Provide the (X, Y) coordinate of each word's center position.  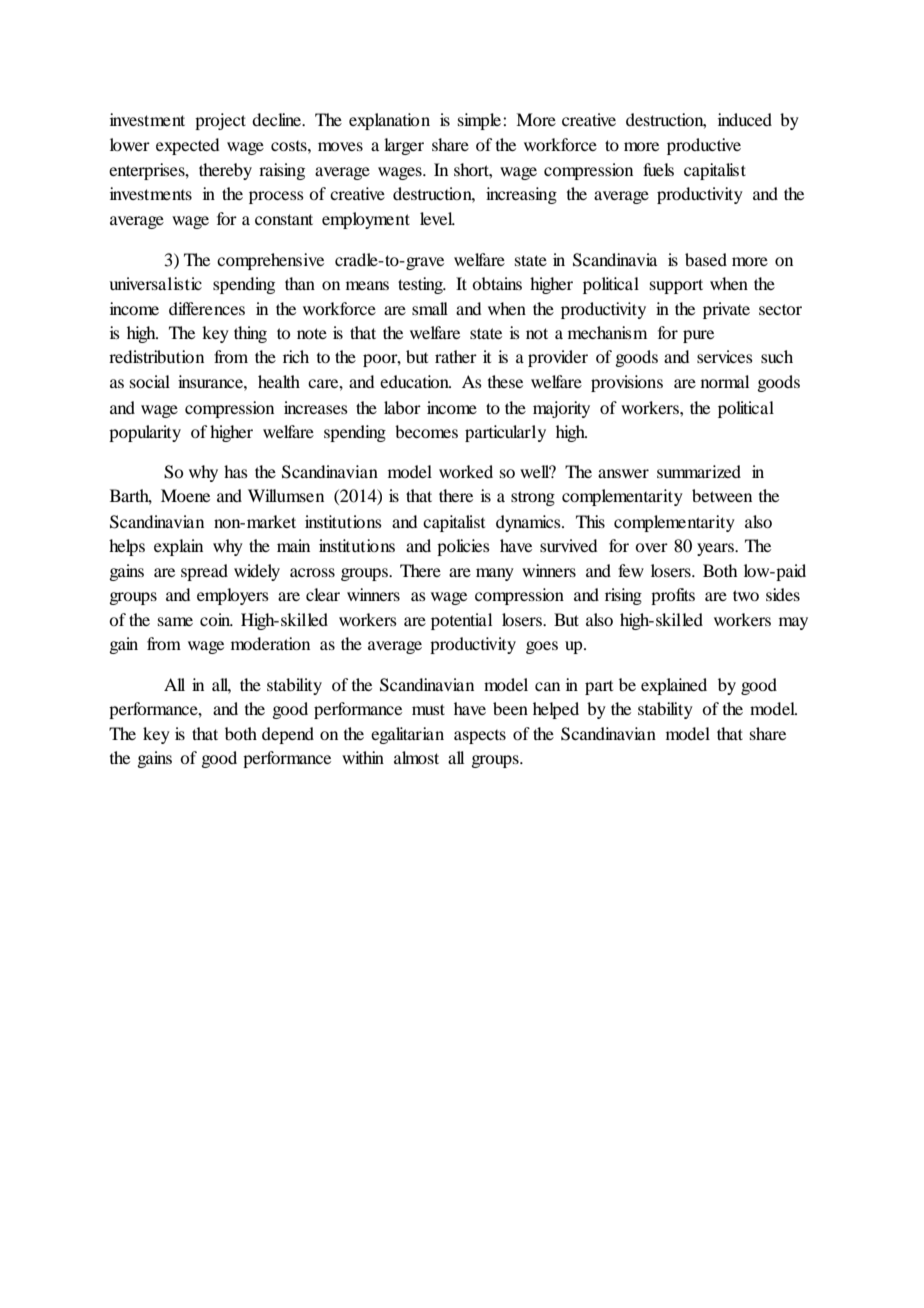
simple (481, 121)
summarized (699, 471)
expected (187, 146)
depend (288, 735)
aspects (480, 737)
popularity (145, 433)
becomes (426, 431)
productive (704, 146)
